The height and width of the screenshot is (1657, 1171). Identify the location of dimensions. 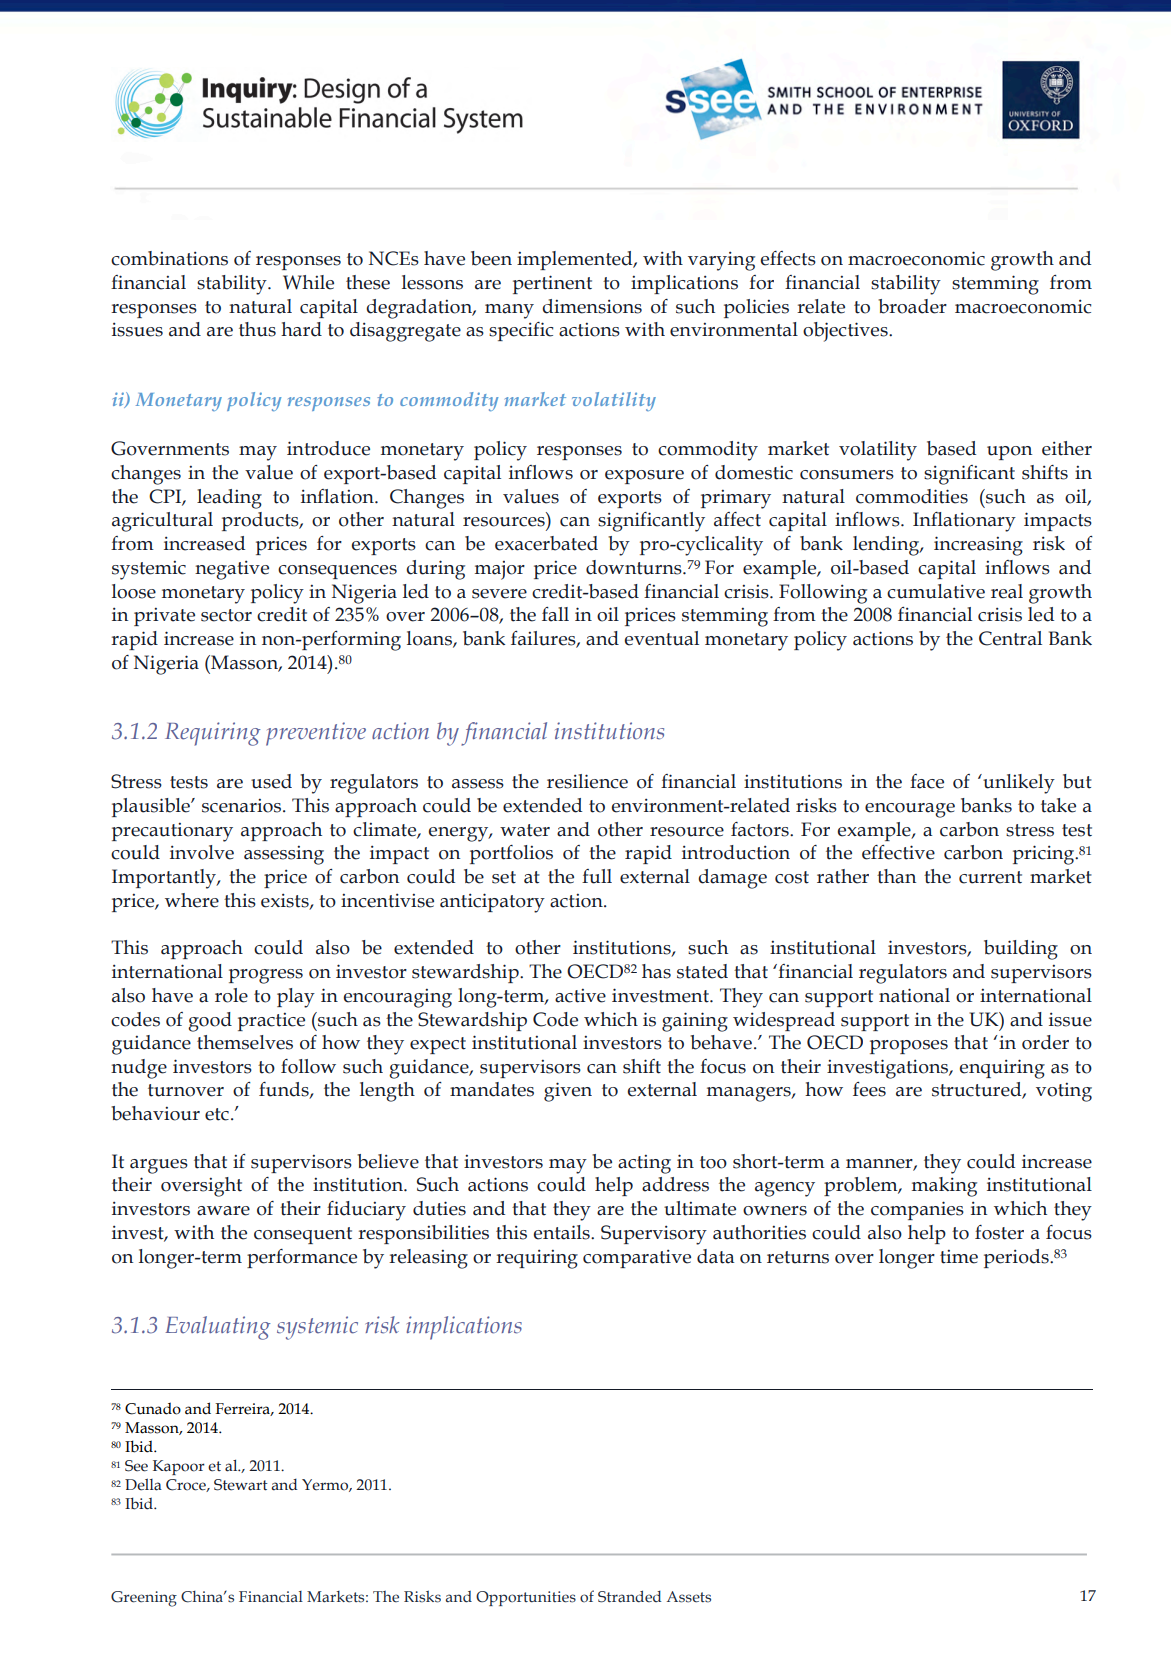
(592, 306).
